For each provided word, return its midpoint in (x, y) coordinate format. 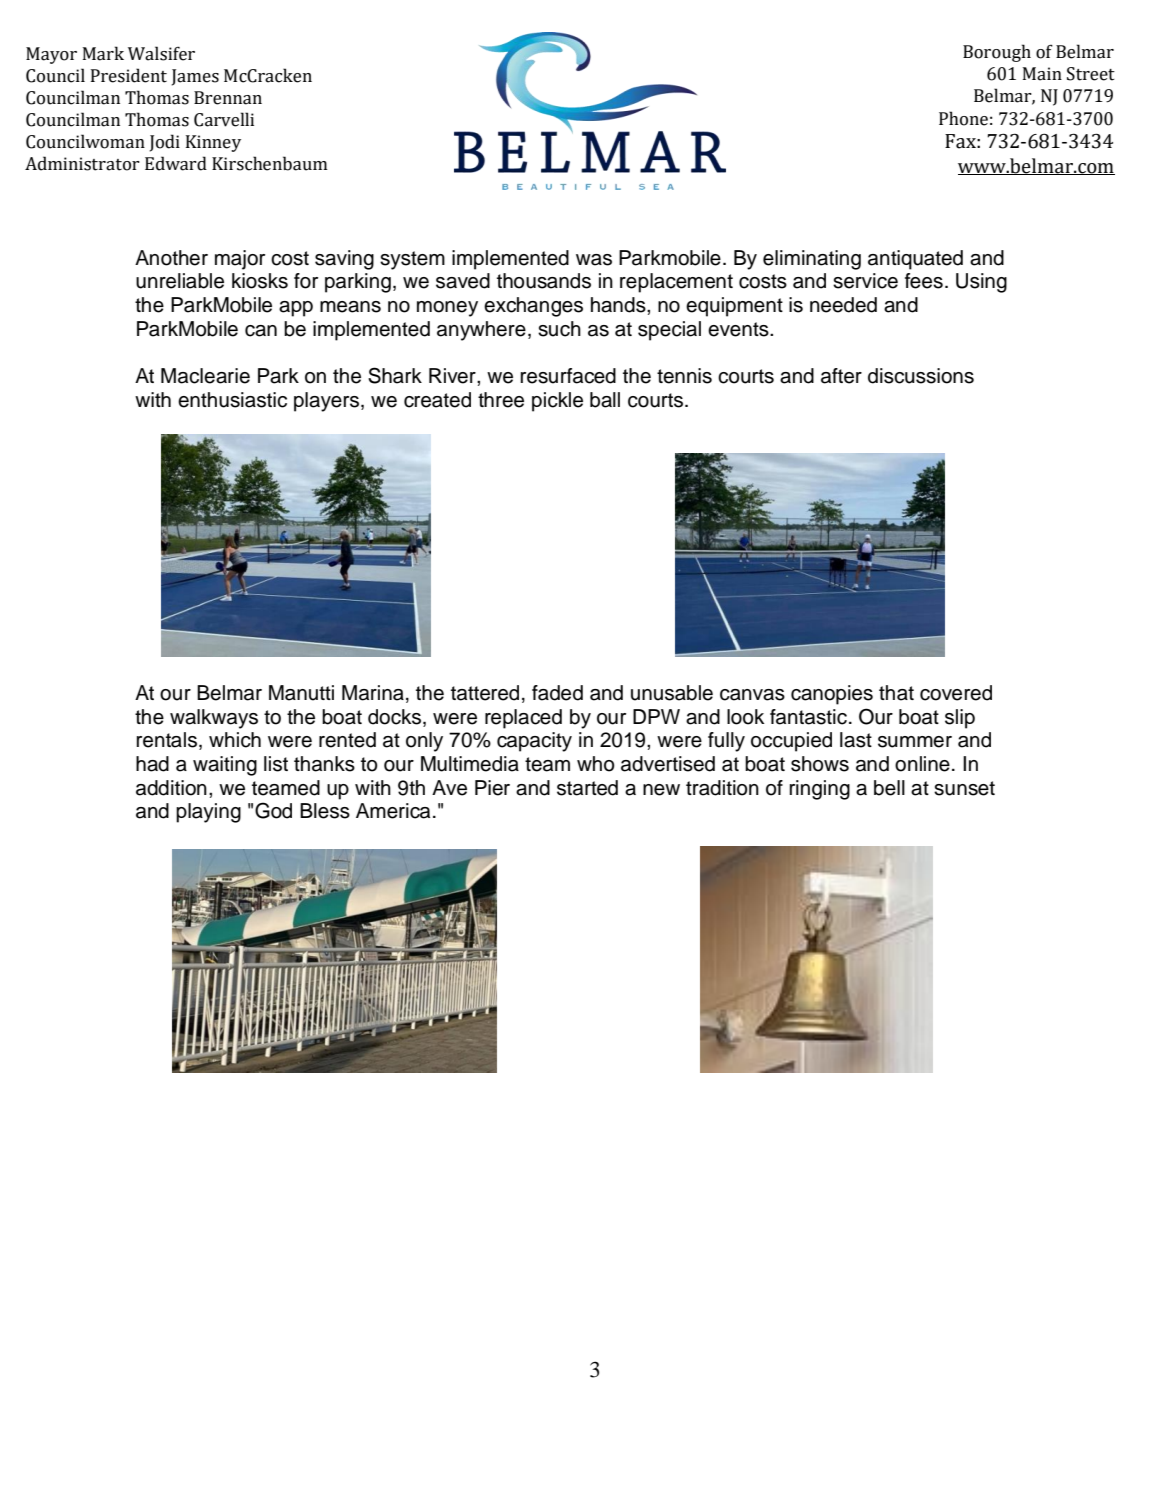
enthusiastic (232, 400)
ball (605, 400)
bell (889, 788)
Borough (997, 53)
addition (171, 788)
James (195, 77)
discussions (921, 376)
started (587, 788)
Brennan (228, 98)
